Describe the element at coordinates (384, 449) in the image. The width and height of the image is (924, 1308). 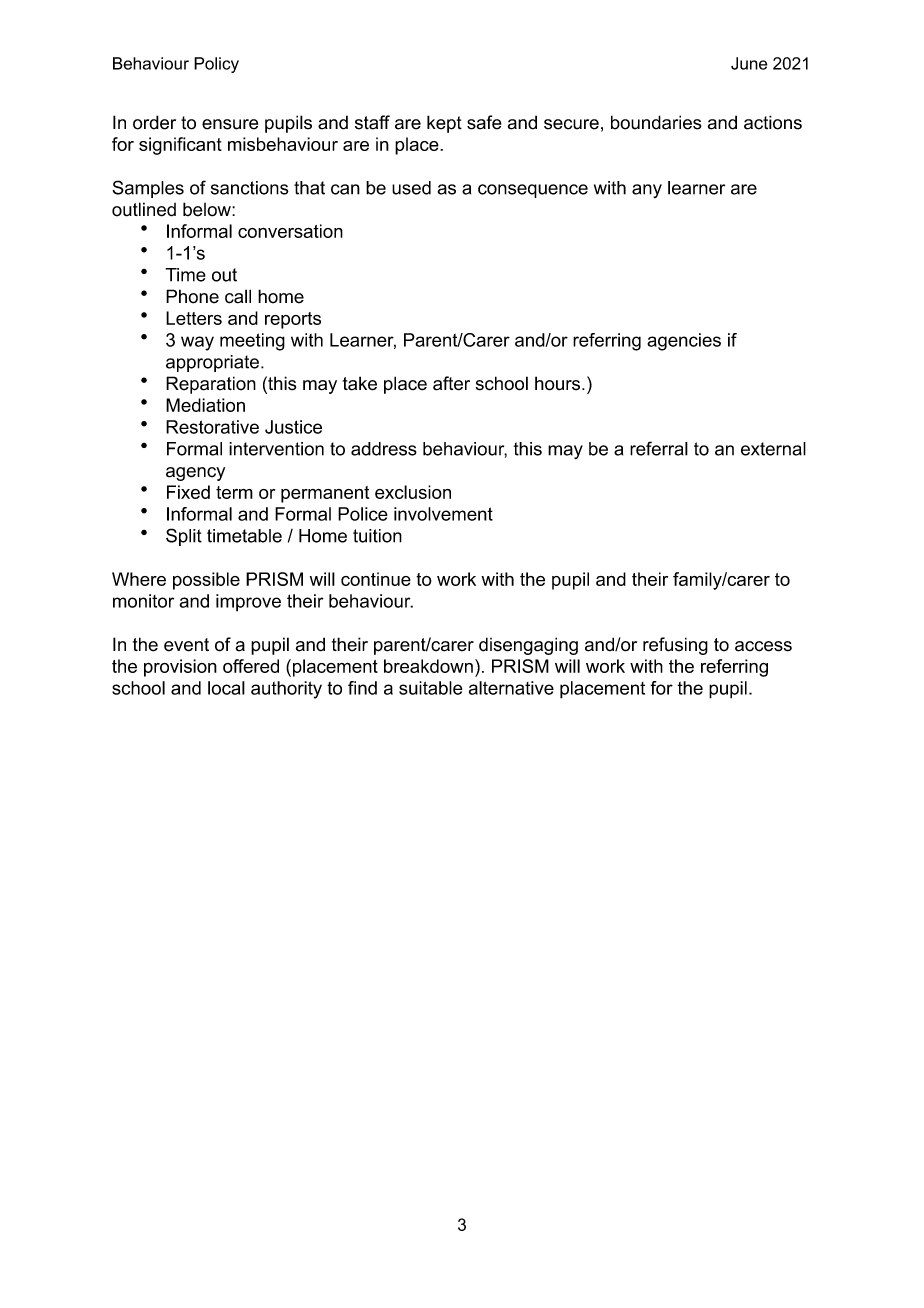
I see `address` at that location.
